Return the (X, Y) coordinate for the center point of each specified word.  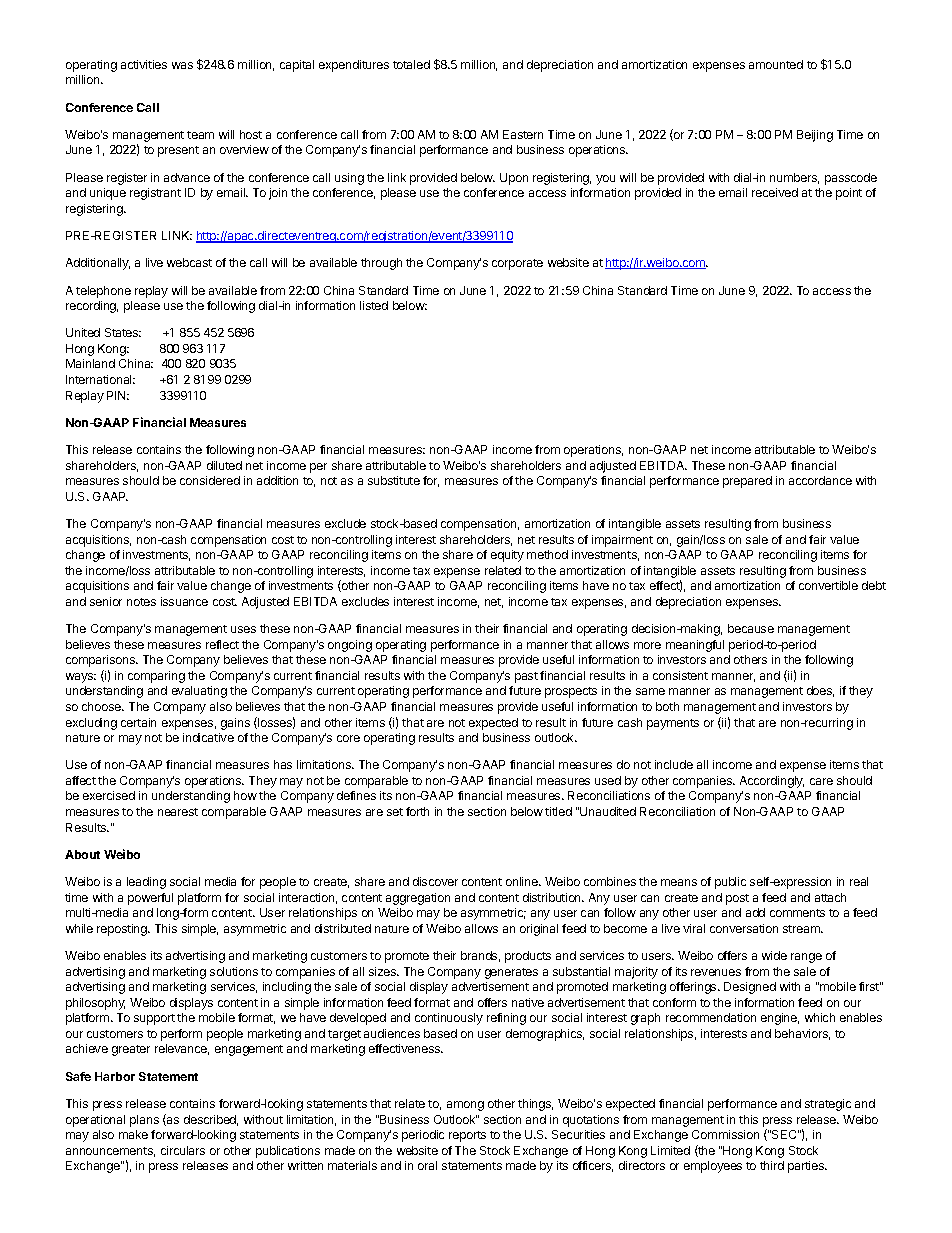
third (772, 1165)
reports (467, 1136)
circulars (183, 1150)
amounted (776, 64)
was (182, 65)
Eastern (523, 134)
